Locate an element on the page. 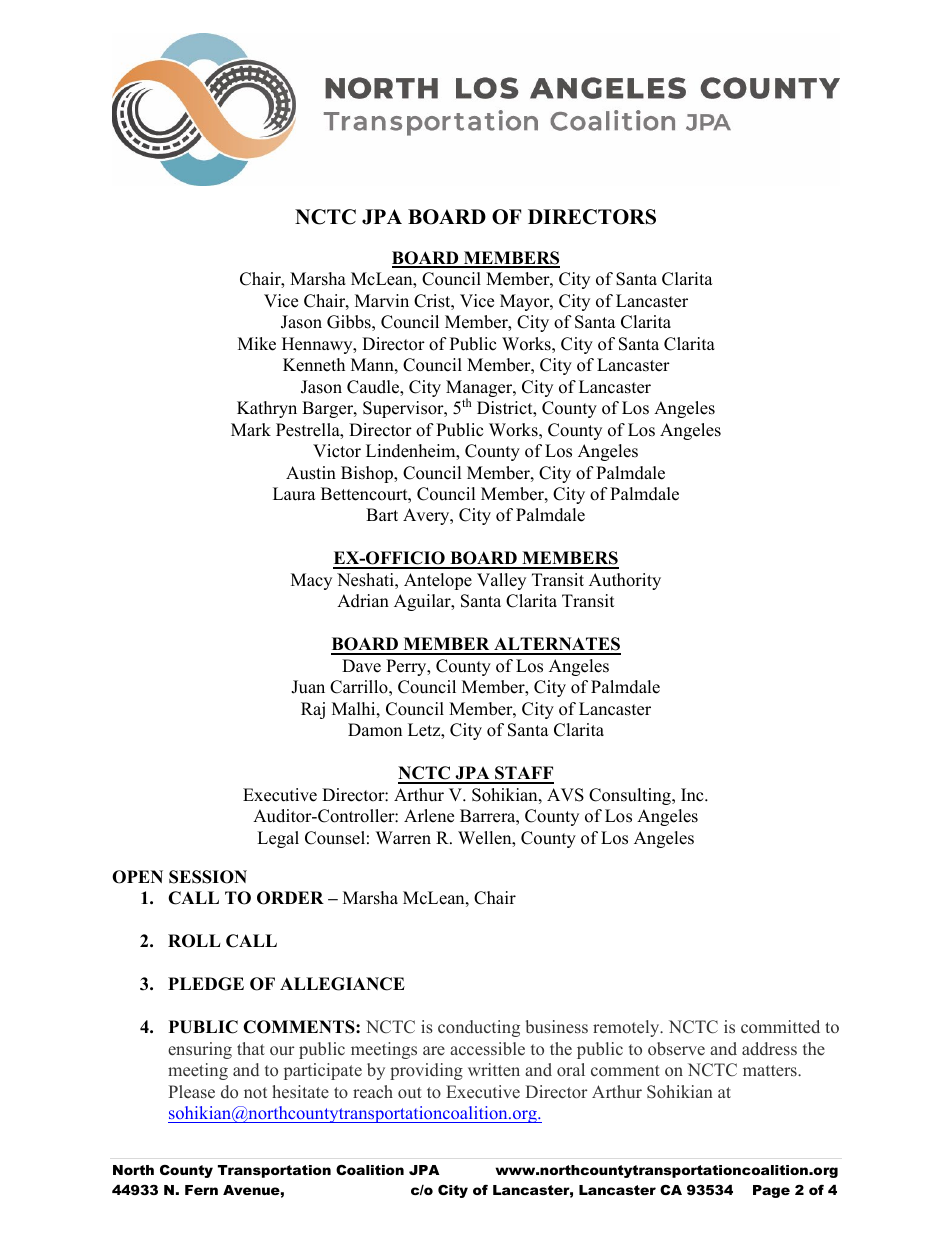 The width and height of the page is (952, 1233). Macy is located at coordinates (311, 581).
